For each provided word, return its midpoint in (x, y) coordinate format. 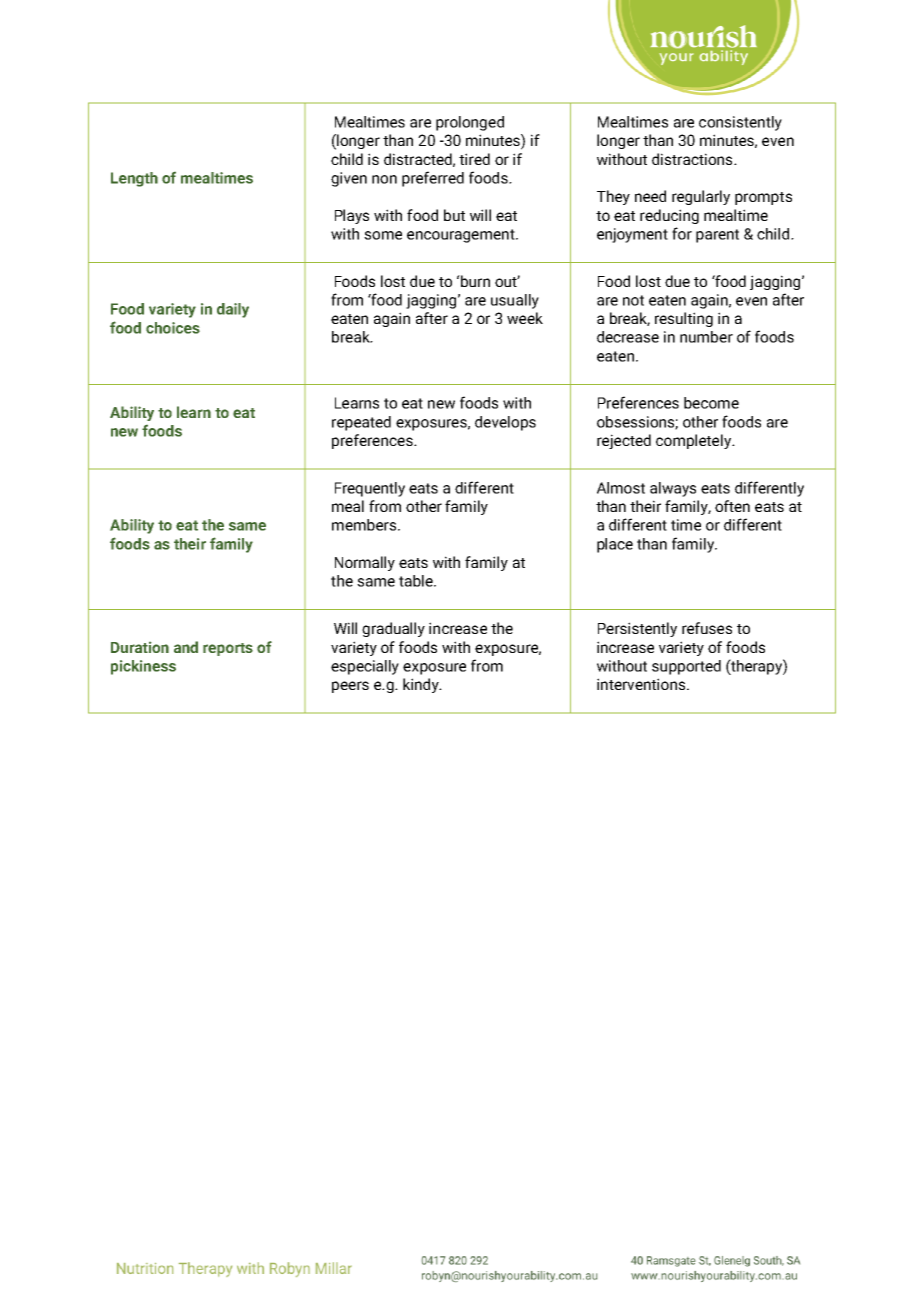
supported (686, 667)
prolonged (470, 123)
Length (134, 179)
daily (233, 310)
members (364, 525)
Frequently (370, 489)
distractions (693, 159)
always (673, 489)
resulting (684, 319)
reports (228, 649)
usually (515, 301)
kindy (422, 685)
